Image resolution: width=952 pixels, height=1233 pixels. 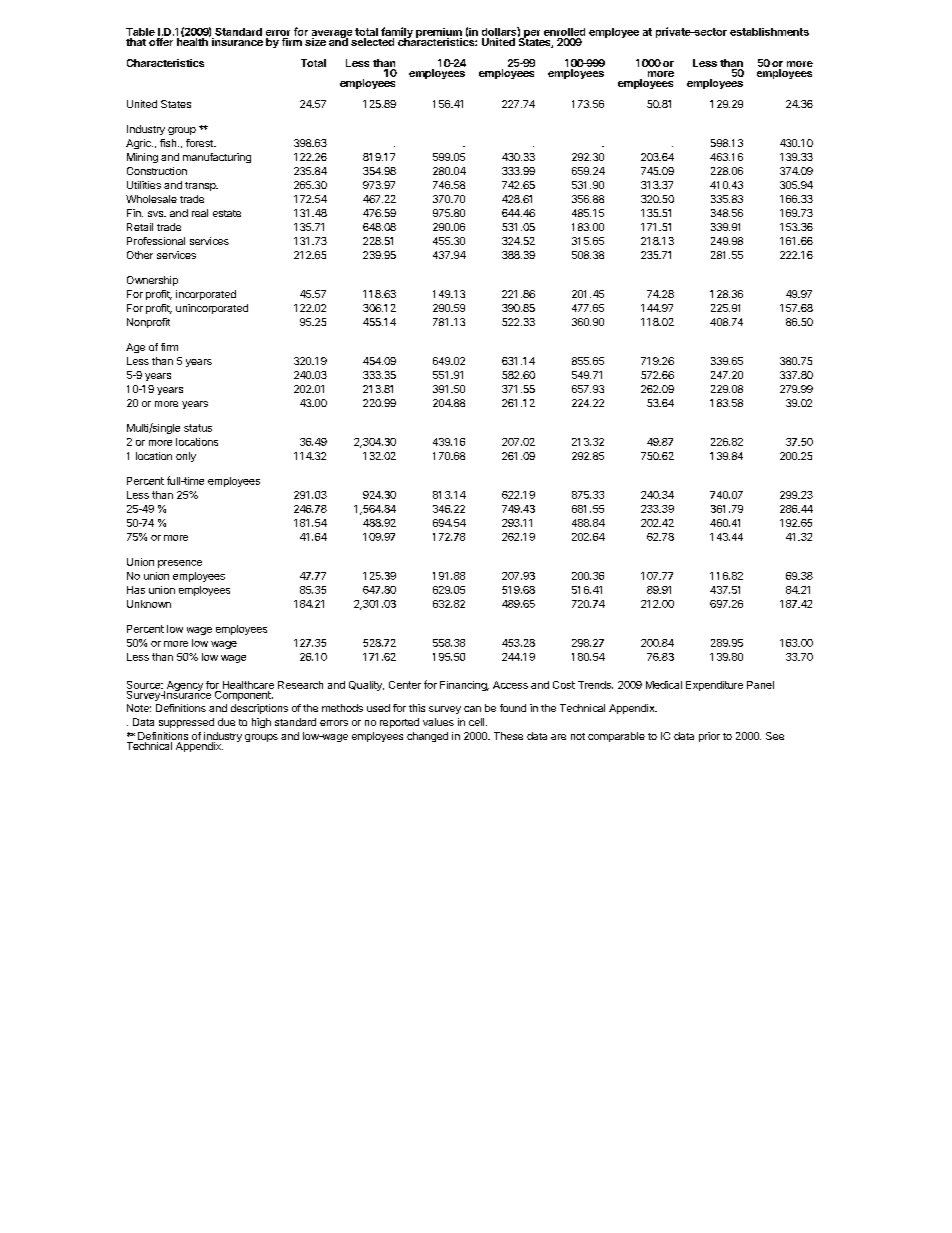 I want to click on only, so click(x=186, y=457).
